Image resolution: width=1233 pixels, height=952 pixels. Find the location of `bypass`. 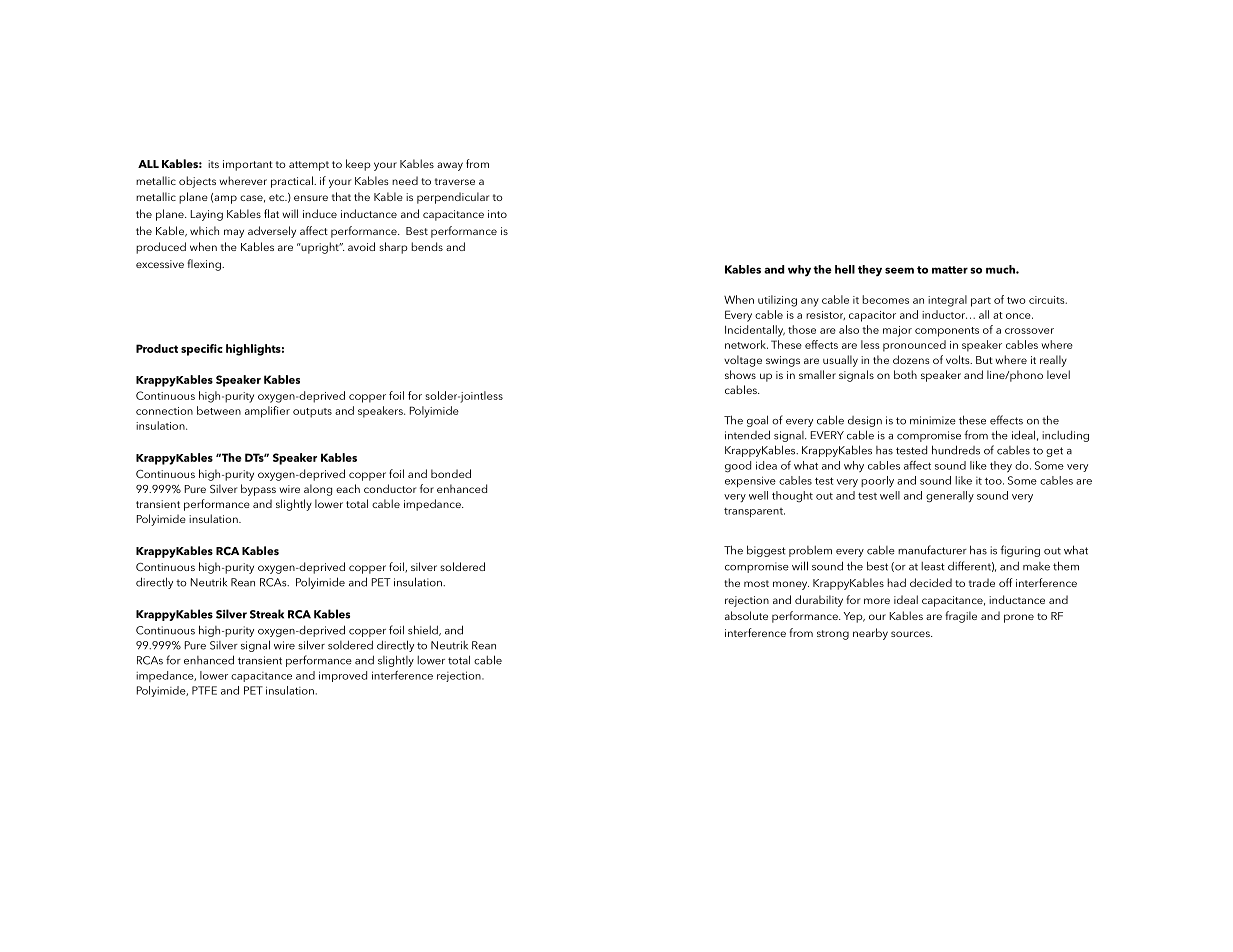

bypass is located at coordinates (258, 490).
